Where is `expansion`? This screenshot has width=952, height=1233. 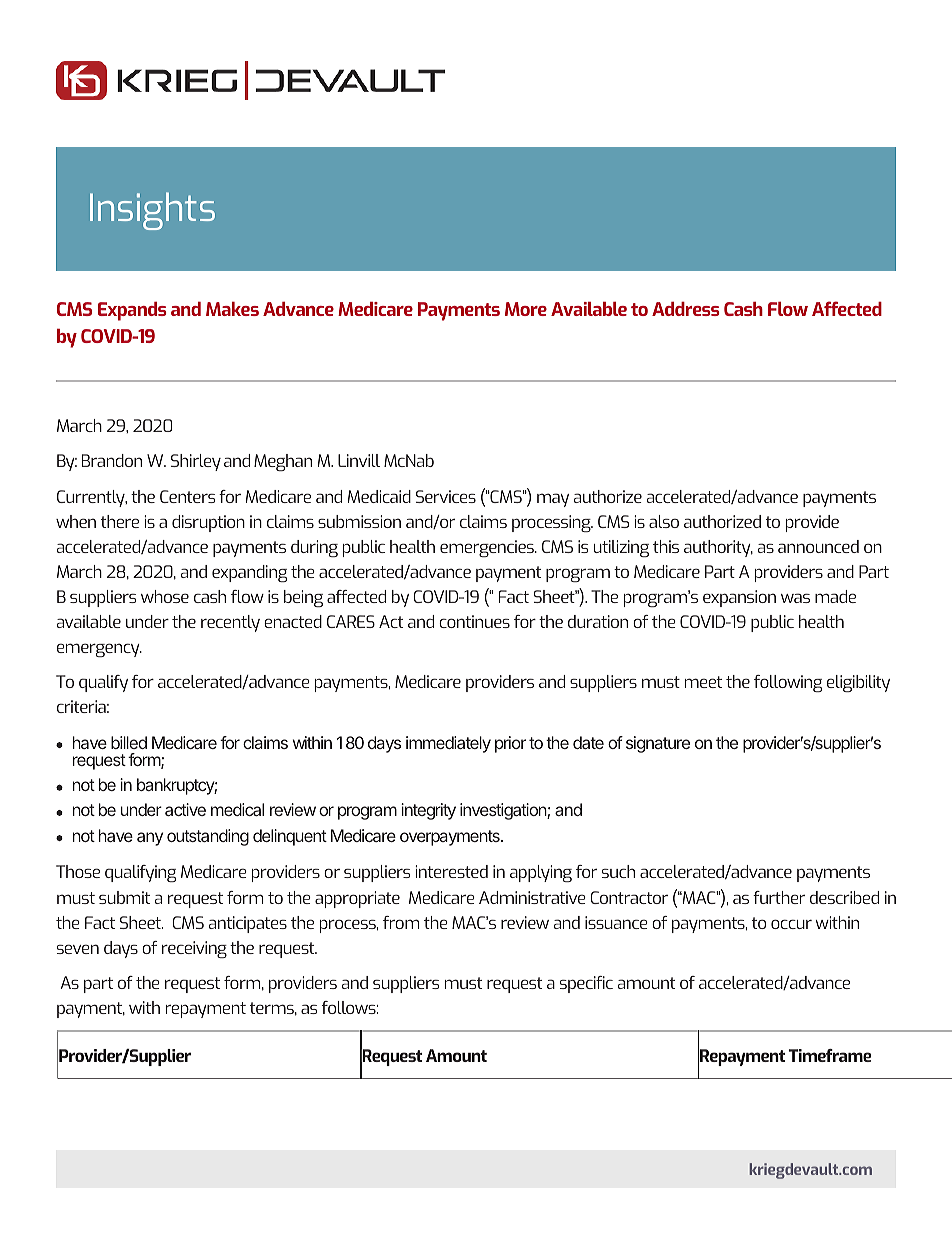 expansion is located at coordinates (739, 598).
